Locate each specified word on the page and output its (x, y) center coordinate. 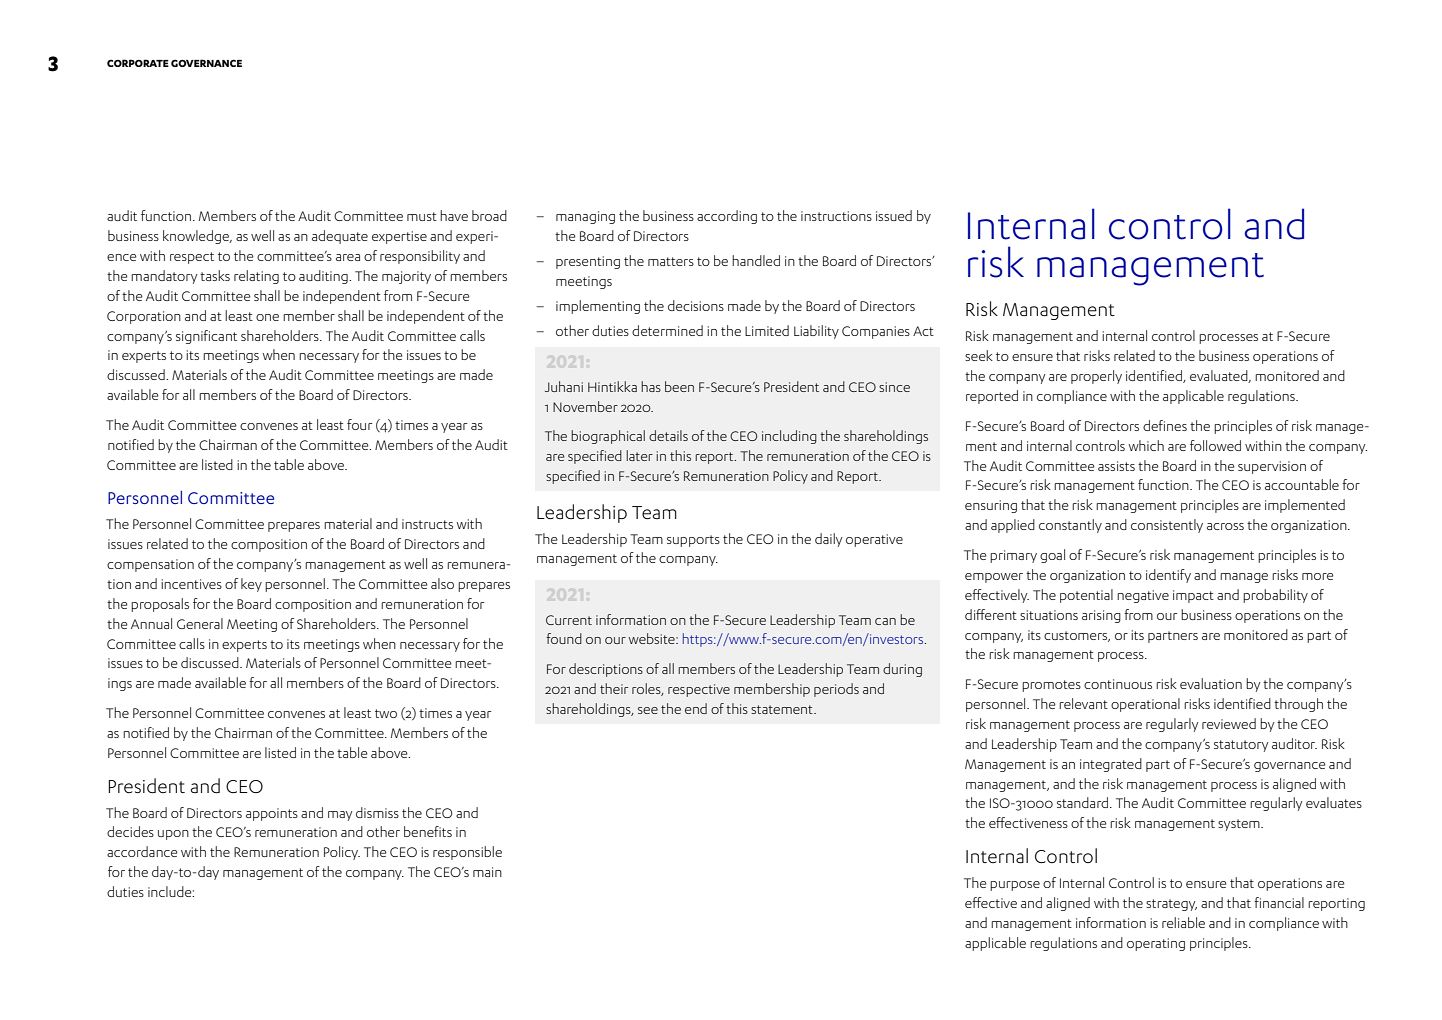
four (359, 424)
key (251, 585)
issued (894, 215)
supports (693, 541)
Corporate (138, 63)
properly (1096, 377)
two (386, 713)
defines (1165, 425)
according (727, 217)
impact (1193, 596)
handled (756, 260)
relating (256, 277)
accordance (142, 851)
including (789, 437)
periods (836, 690)
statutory (1241, 746)
